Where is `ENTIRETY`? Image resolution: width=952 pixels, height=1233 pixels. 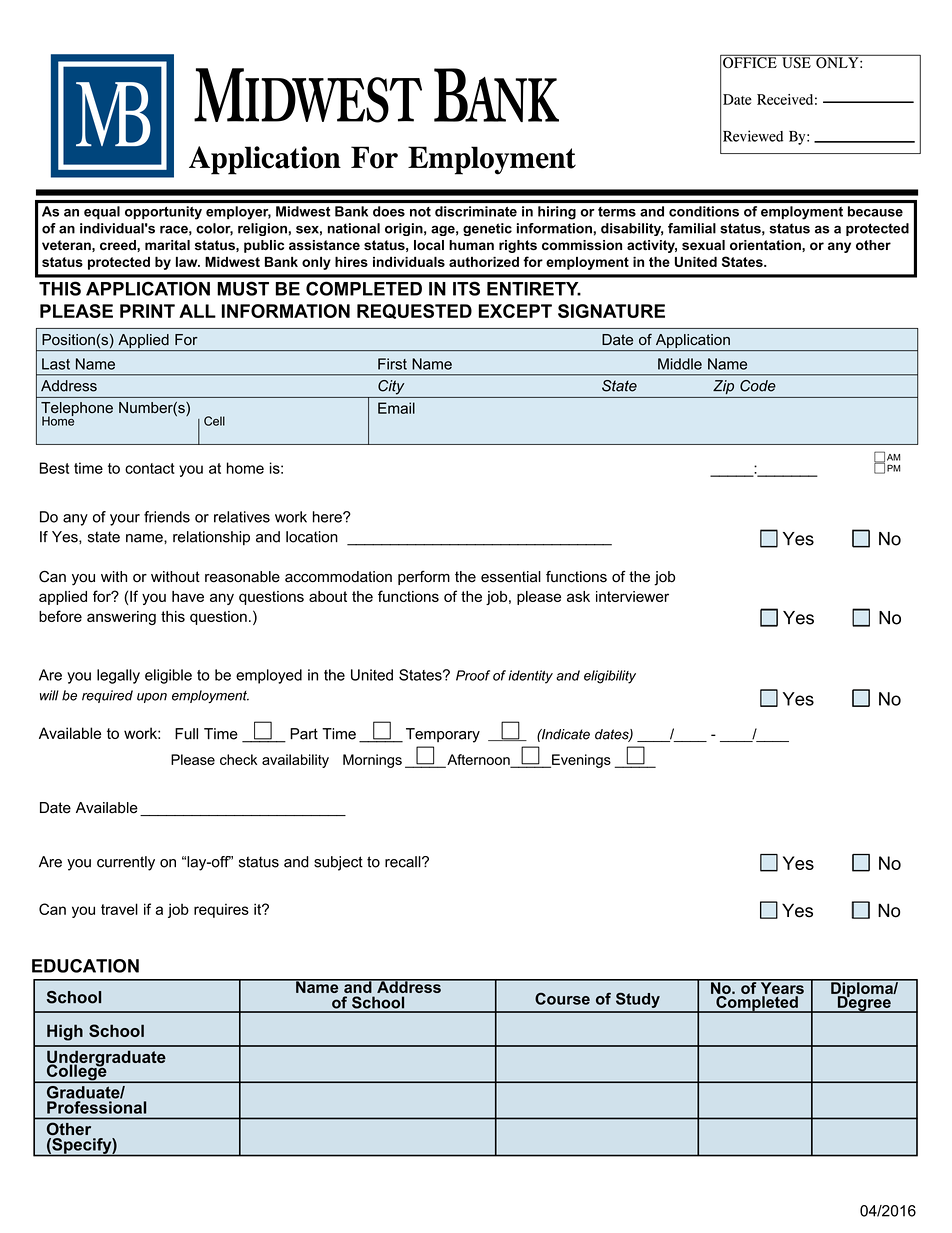 ENTIRETY is located at coordinates (534, 289).
